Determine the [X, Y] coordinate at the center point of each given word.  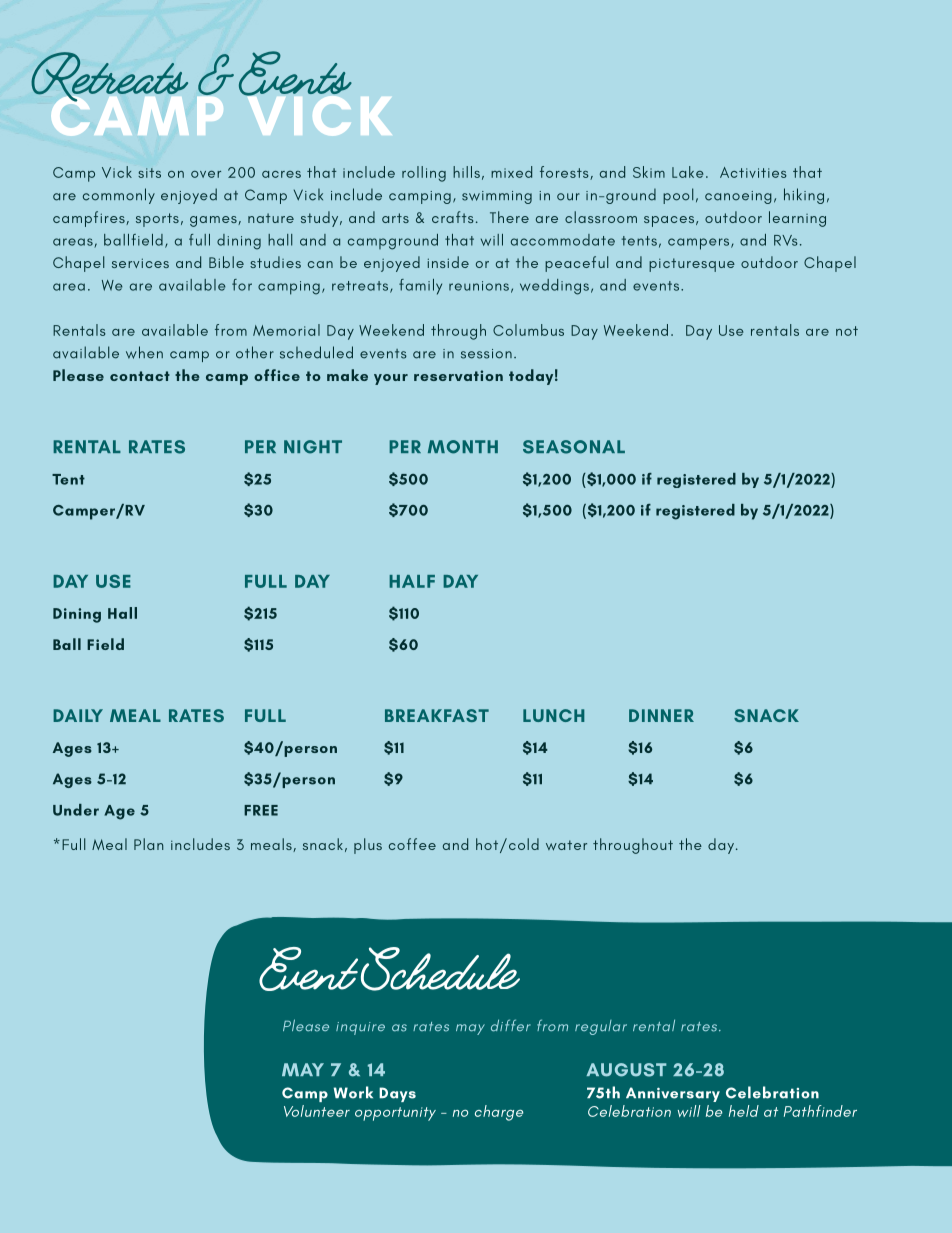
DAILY [78, 715]
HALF [412, 581]
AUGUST [626, 1070]
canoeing [738, 197]
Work [353, 1092]
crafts [453, 217]
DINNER [661, 715]
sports [157, 220]
